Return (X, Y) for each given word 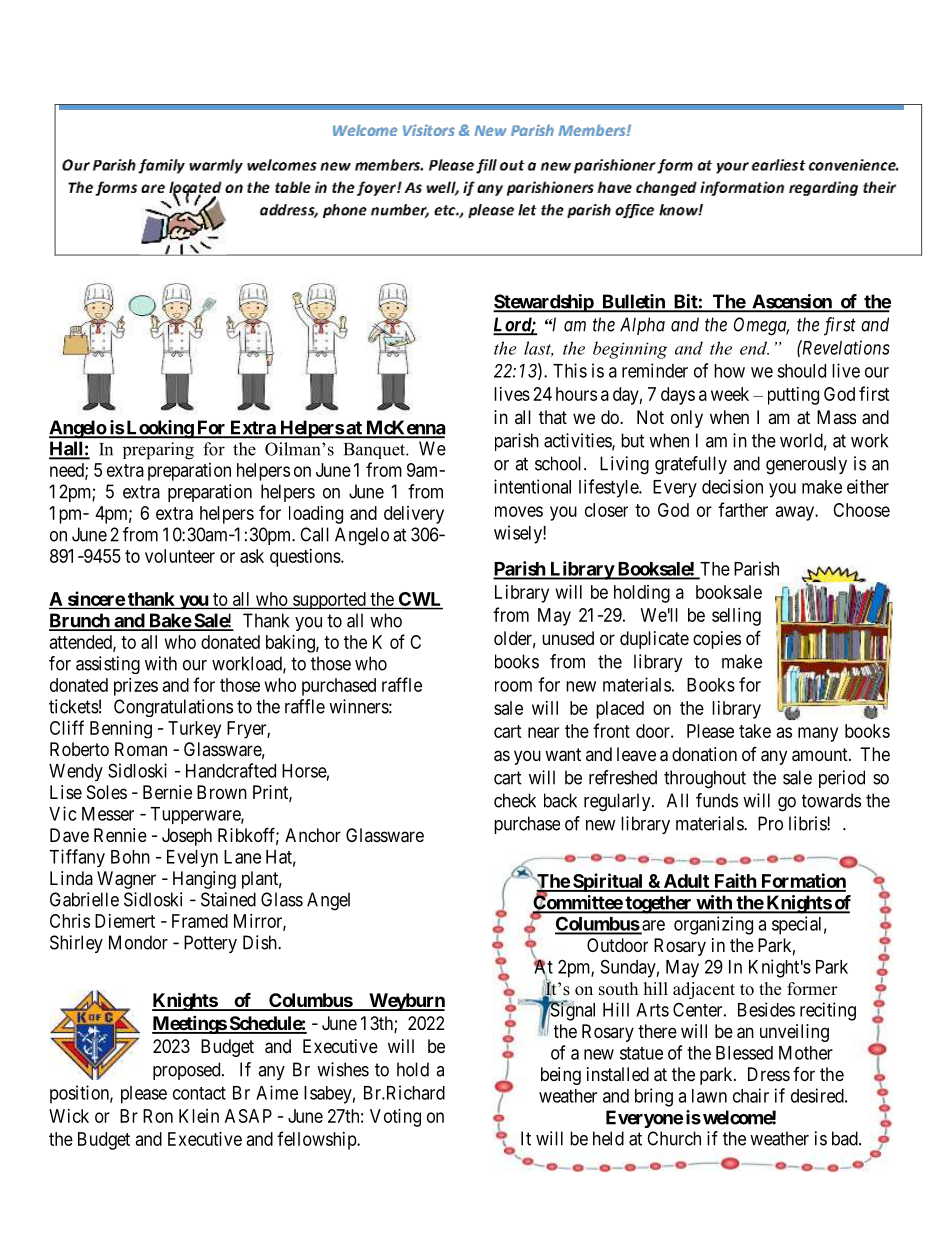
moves (519, 511)
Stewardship (544, 303)
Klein (199, 1116)
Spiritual (608, 882)
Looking (159, 429)
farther (743, 509)
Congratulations (173, 708)
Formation (802, 882)
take (755, 731)
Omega (761, 326)
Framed (200, 921)
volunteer (180, 556)
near (543, 732)
